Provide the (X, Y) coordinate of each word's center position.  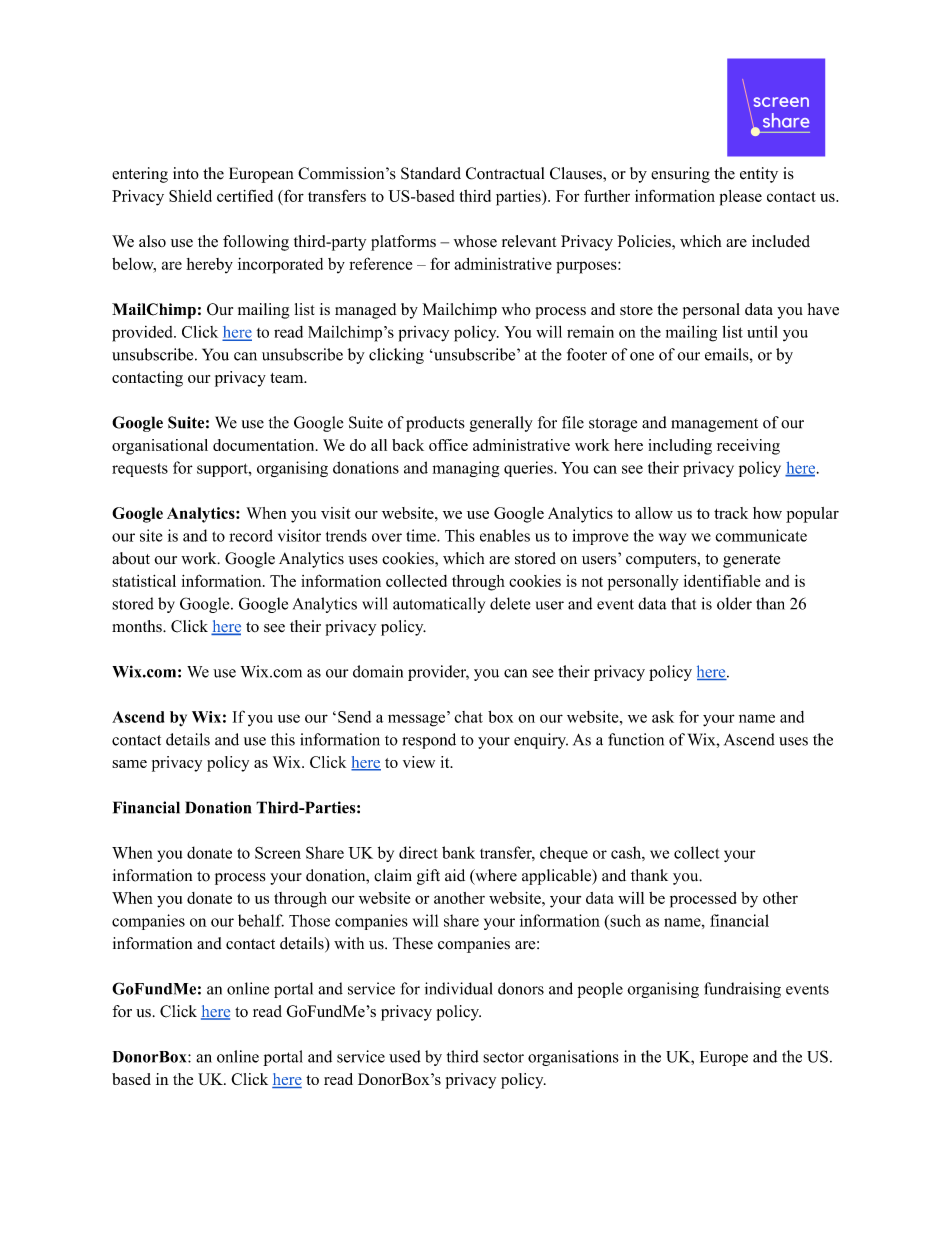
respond (429, 741)
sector (503, 1057)
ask (663, 717)
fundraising (742, 990)
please (740, 198)
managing (466, 469)
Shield (190, 196)
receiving (748, 447)
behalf (261, 920)
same (129, 764)
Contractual (505, 173)
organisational (160, 447)
